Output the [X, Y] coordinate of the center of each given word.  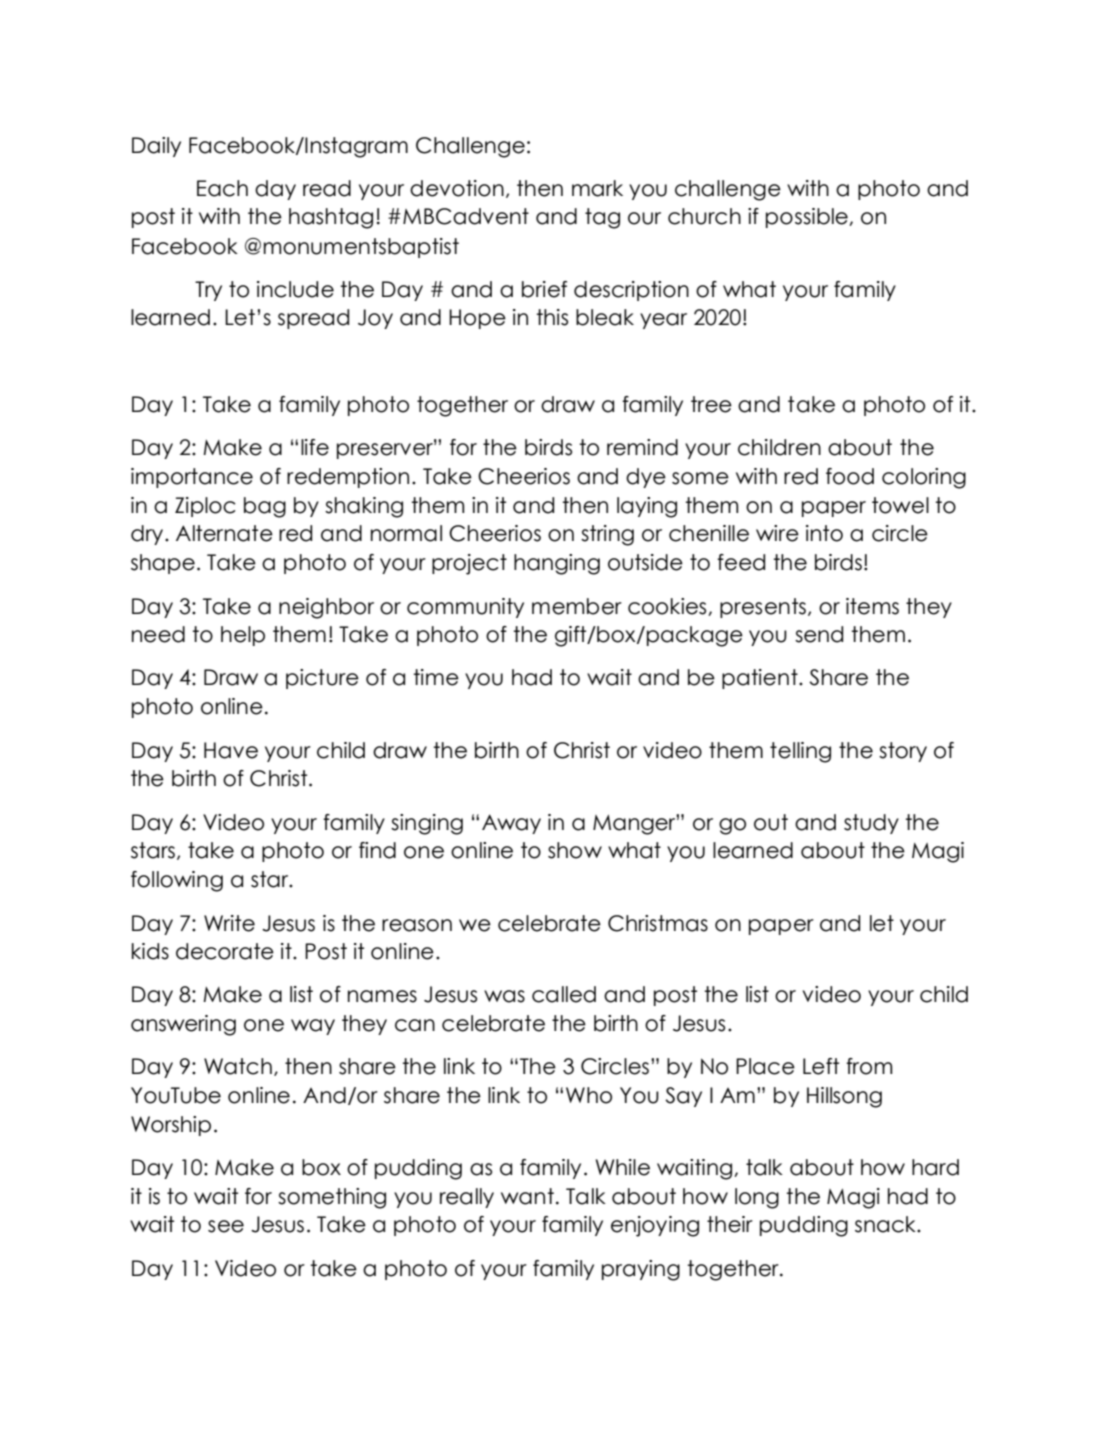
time [436, 677]
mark [597, 188]
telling [800, 752]
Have [231, 750]
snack [886, 1224]
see [226, 1226]
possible [808, 218]
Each [222, 188]
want [527, 1196]
